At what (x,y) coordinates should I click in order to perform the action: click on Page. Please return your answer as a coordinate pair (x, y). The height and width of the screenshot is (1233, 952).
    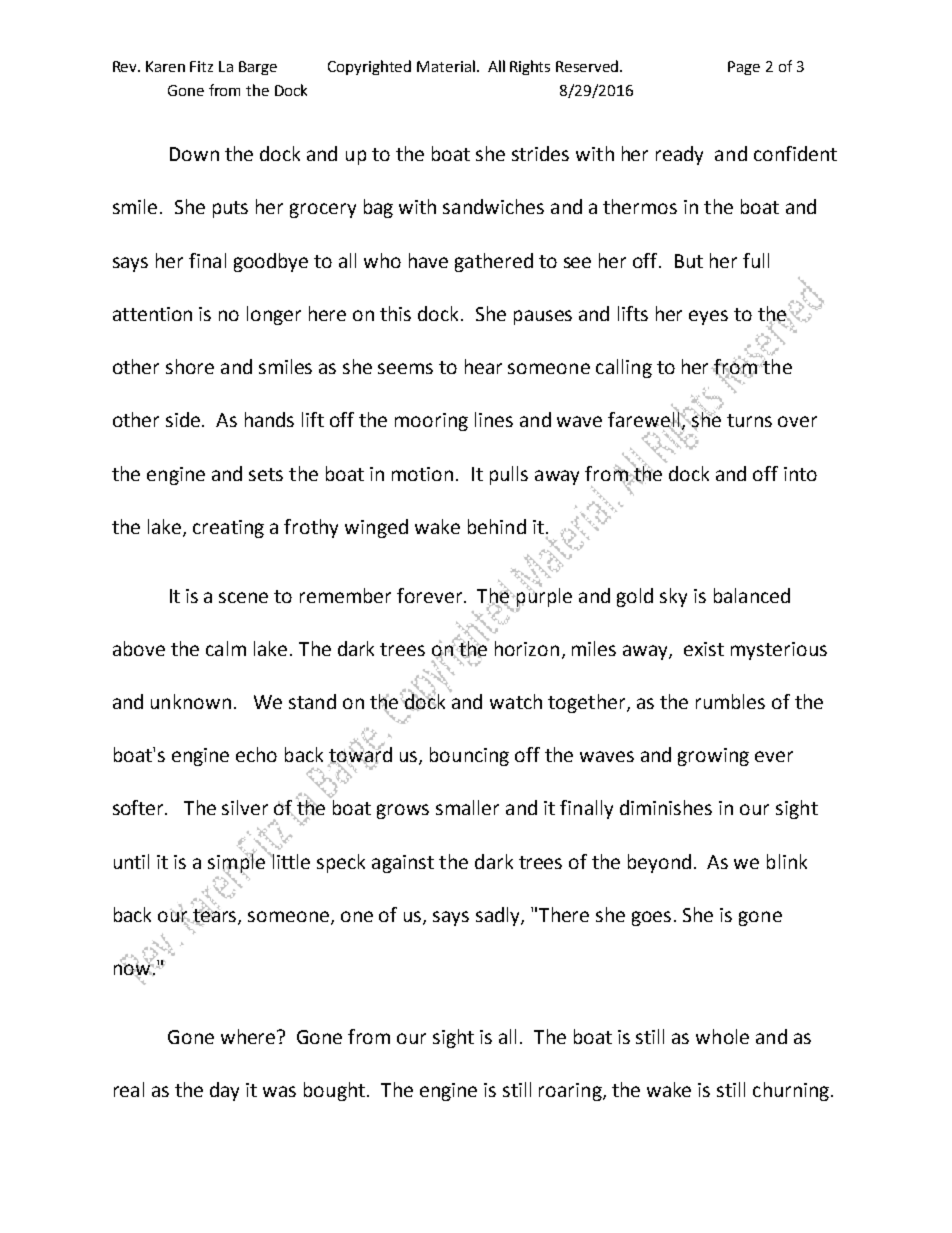
    Looking at the image, I should click on (744, 68).
